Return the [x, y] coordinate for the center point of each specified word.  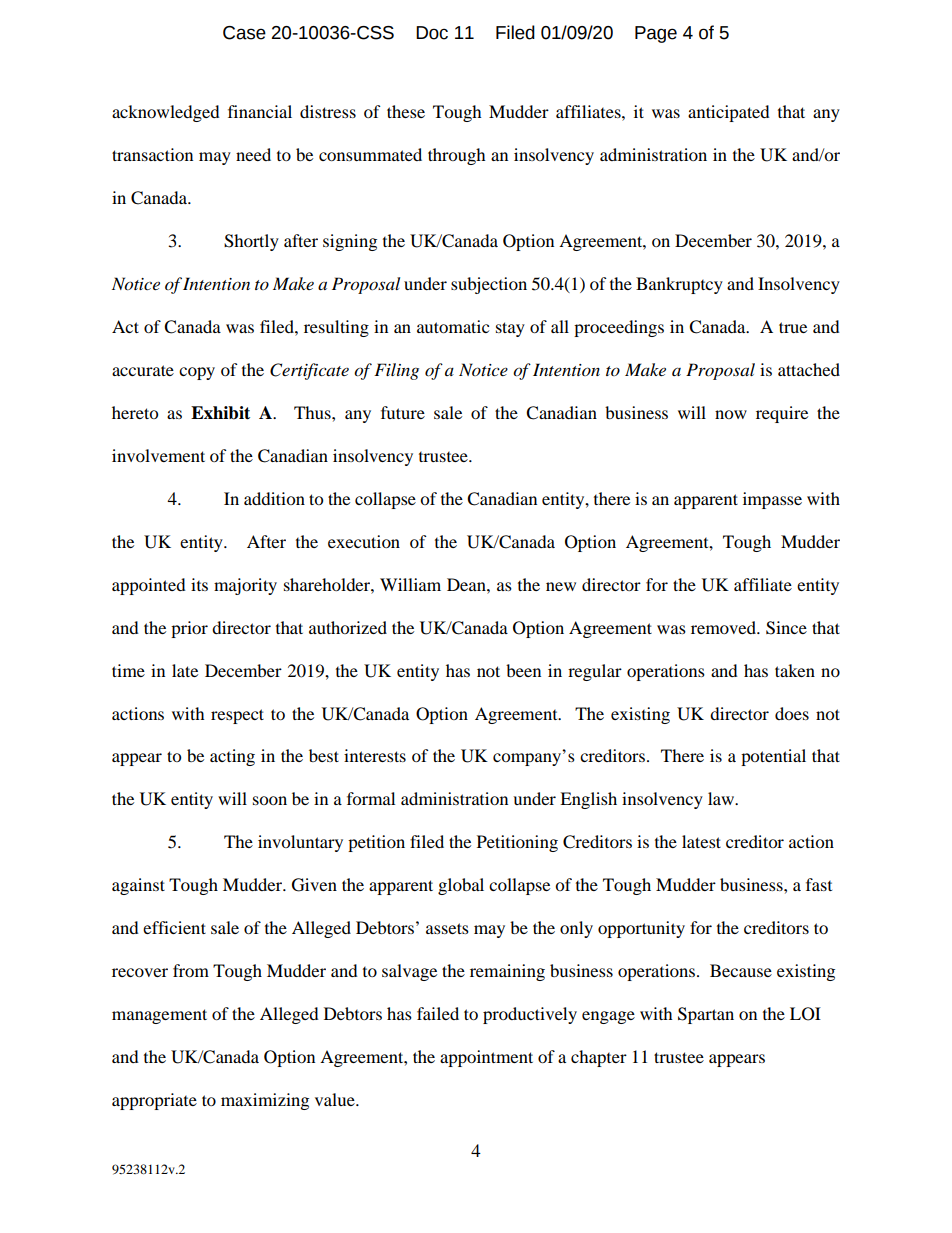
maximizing [265, 1101]
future [403, 412]
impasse [772, 500]
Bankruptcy [679, 285]
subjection [489, 285]
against [138, 886]
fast [819, 884]
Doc [432, 33]
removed [724, 627]
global [461, 886]
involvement [158, 455]
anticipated [729, 113]
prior [189, 629]
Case [244, 33]
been [523, 670]
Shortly [251, 242]
